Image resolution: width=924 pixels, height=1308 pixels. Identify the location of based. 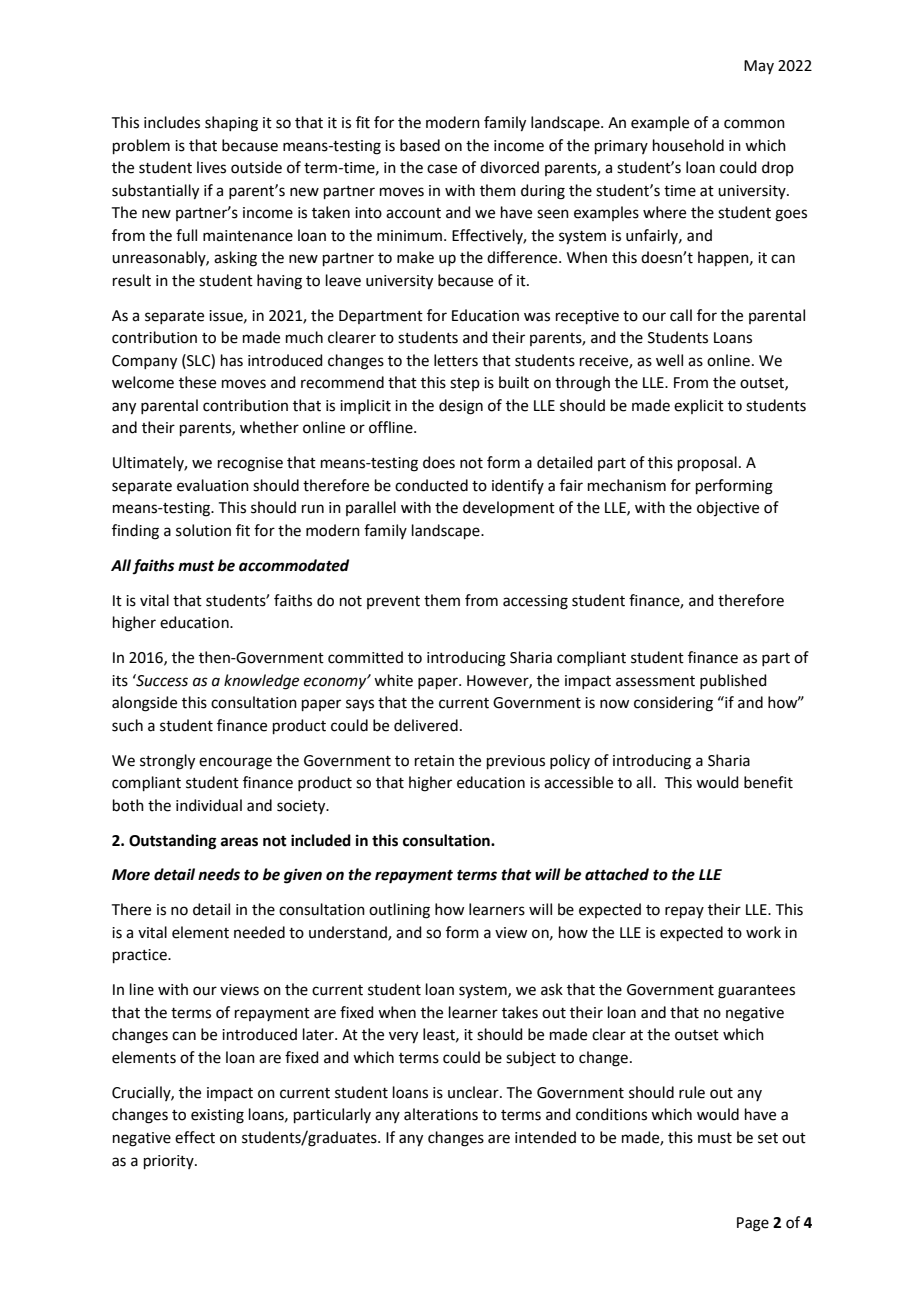
(420, 145).
